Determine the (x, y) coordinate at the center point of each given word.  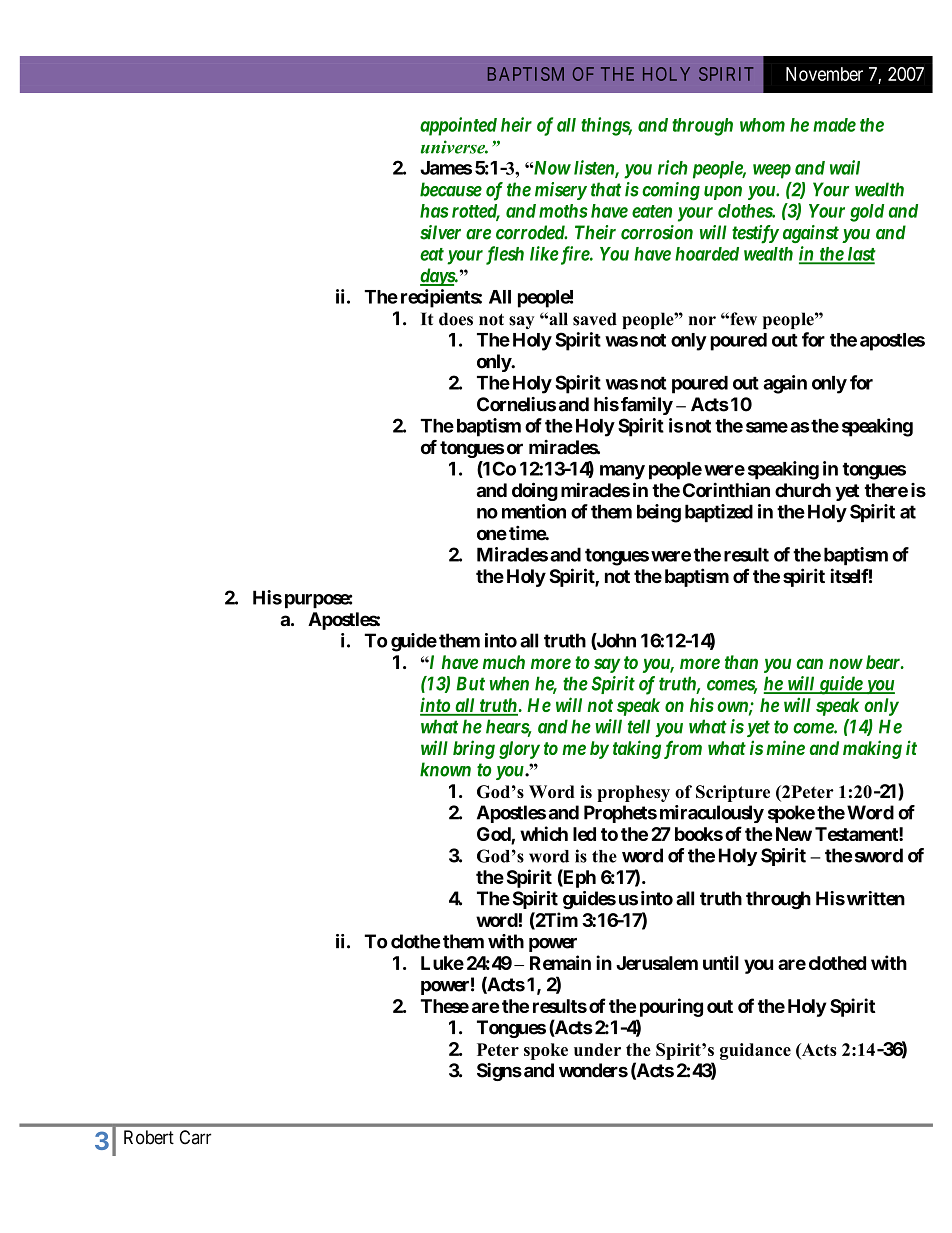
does (456, 319)
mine (785, 747)
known (445, 769)
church (803, 490)
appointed (458, 126)
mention (534, 511)
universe (454, 147)
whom (762, 125)
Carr (195, 1137)
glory (519, 750)
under (597, 1049)
